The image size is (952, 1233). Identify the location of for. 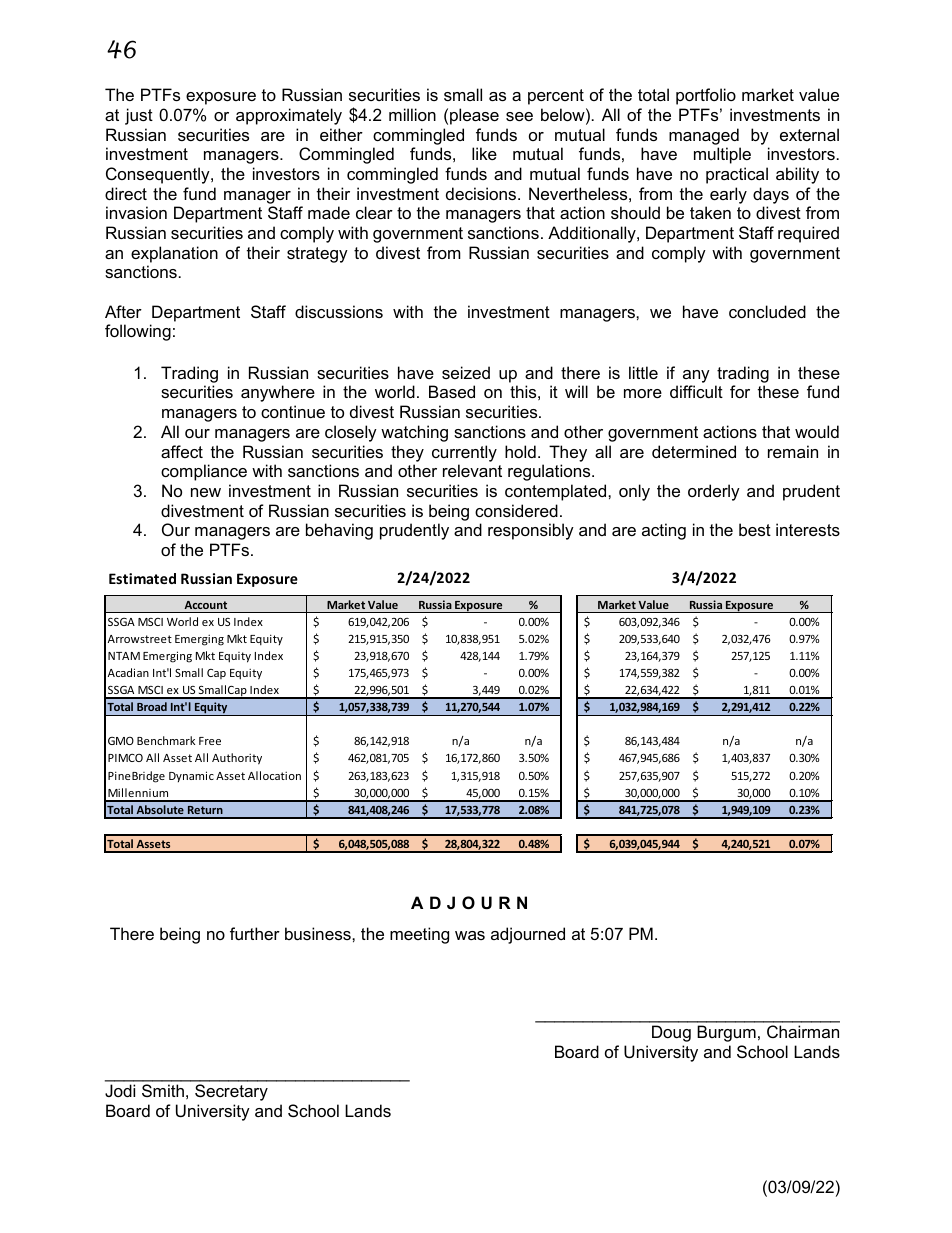
(740, 391).
